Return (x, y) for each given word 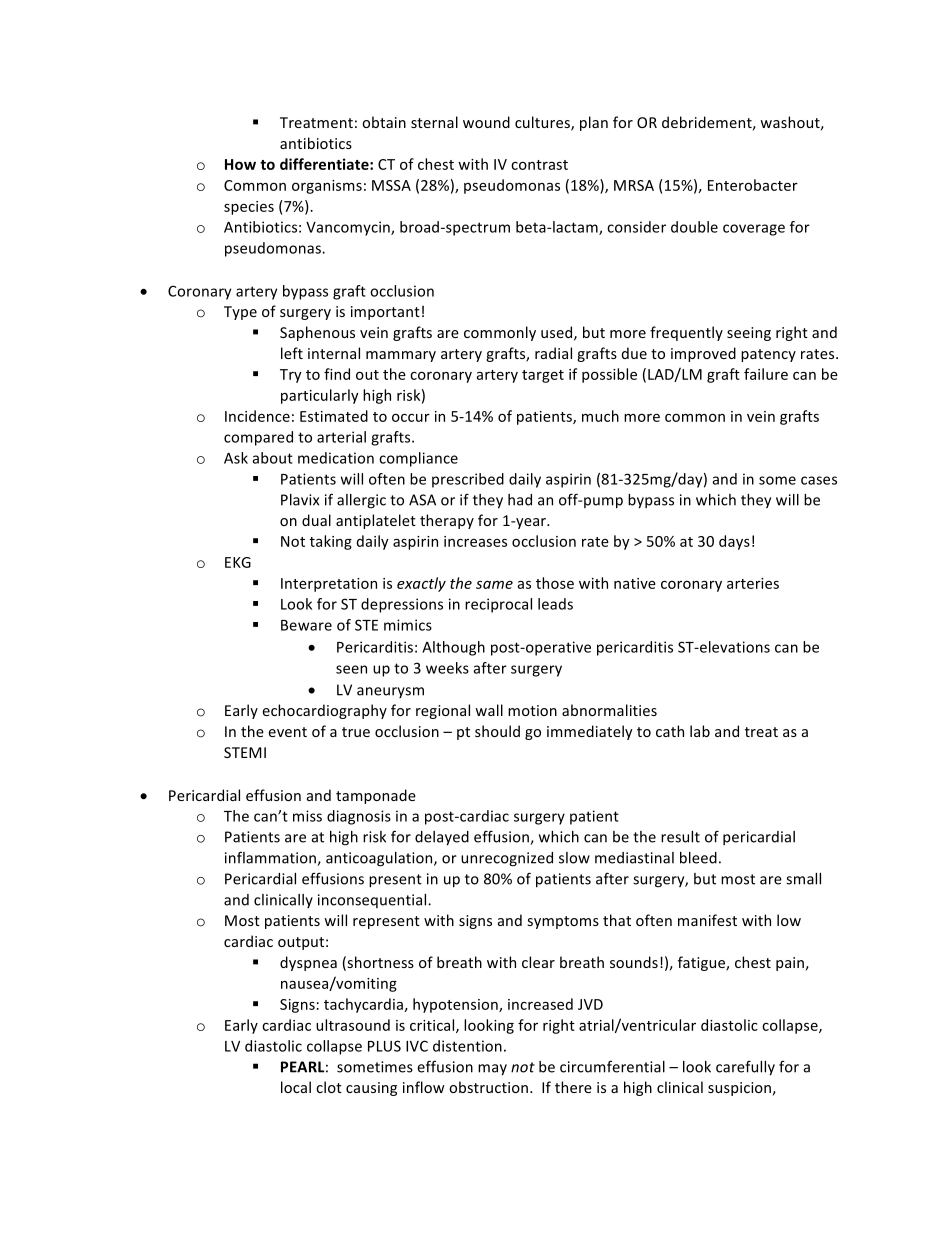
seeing (749, 334)
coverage (754, 230)
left (292, 353)
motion (532, 710)
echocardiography (325, 711)
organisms (327, 187)
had (520, 500)
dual (316, 520)
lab (700, 731)
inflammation (271, 858)
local (296, 1087)
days (734, 542)
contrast (539, 165)
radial (553, 353)
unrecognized (507, 859)
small (803, 879)
